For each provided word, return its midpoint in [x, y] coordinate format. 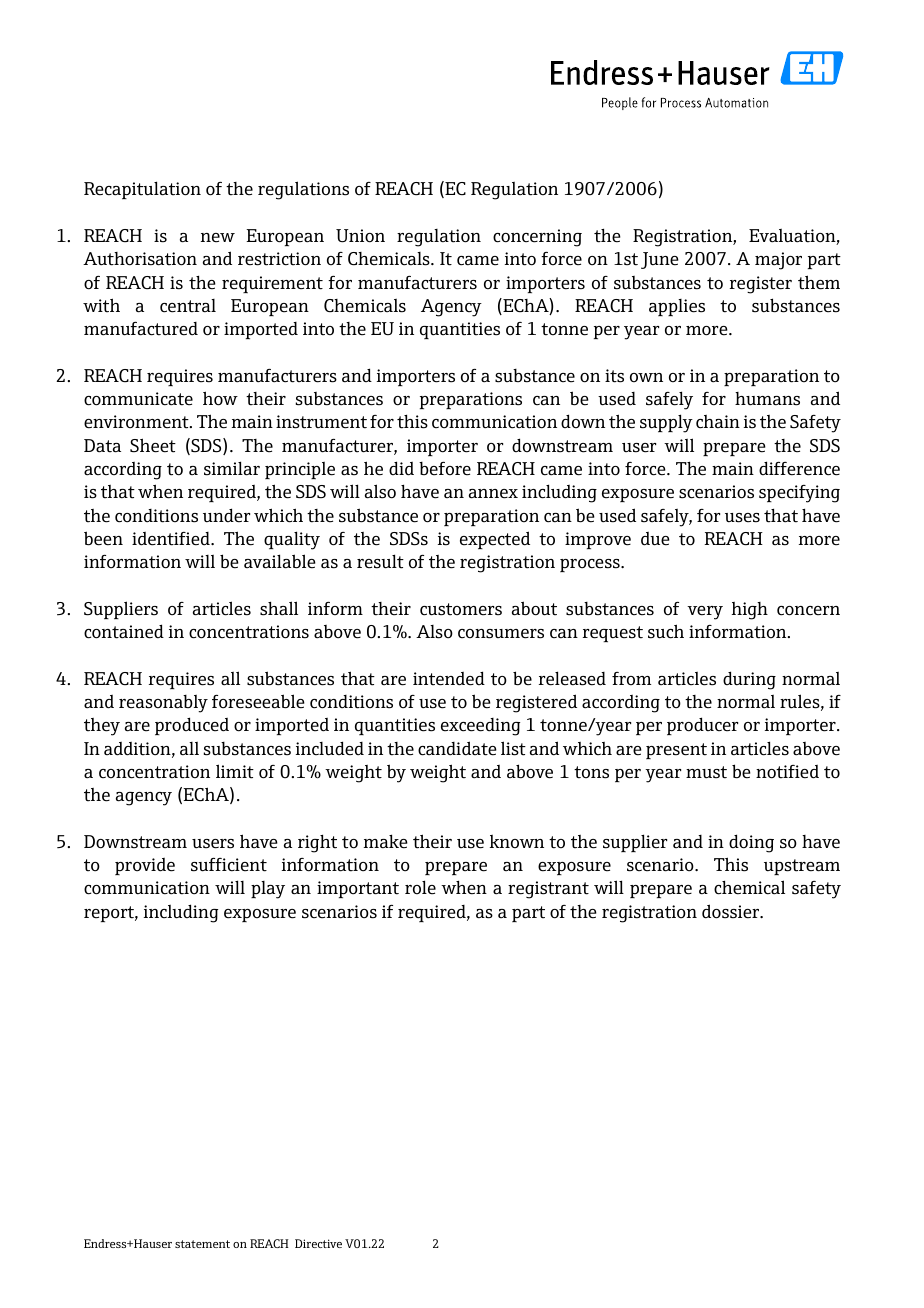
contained [124, 631]
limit [235, 771]
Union [360, 236]
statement [202, 1244]
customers [461, 609]
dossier [732, 911]
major [778, 261]
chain [718, 422]
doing [751, 843]
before [445, 469]
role [420, 887]
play [268, 890]
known [517, 842]
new [218, 238]
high [750, 611]
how [220, 398]
